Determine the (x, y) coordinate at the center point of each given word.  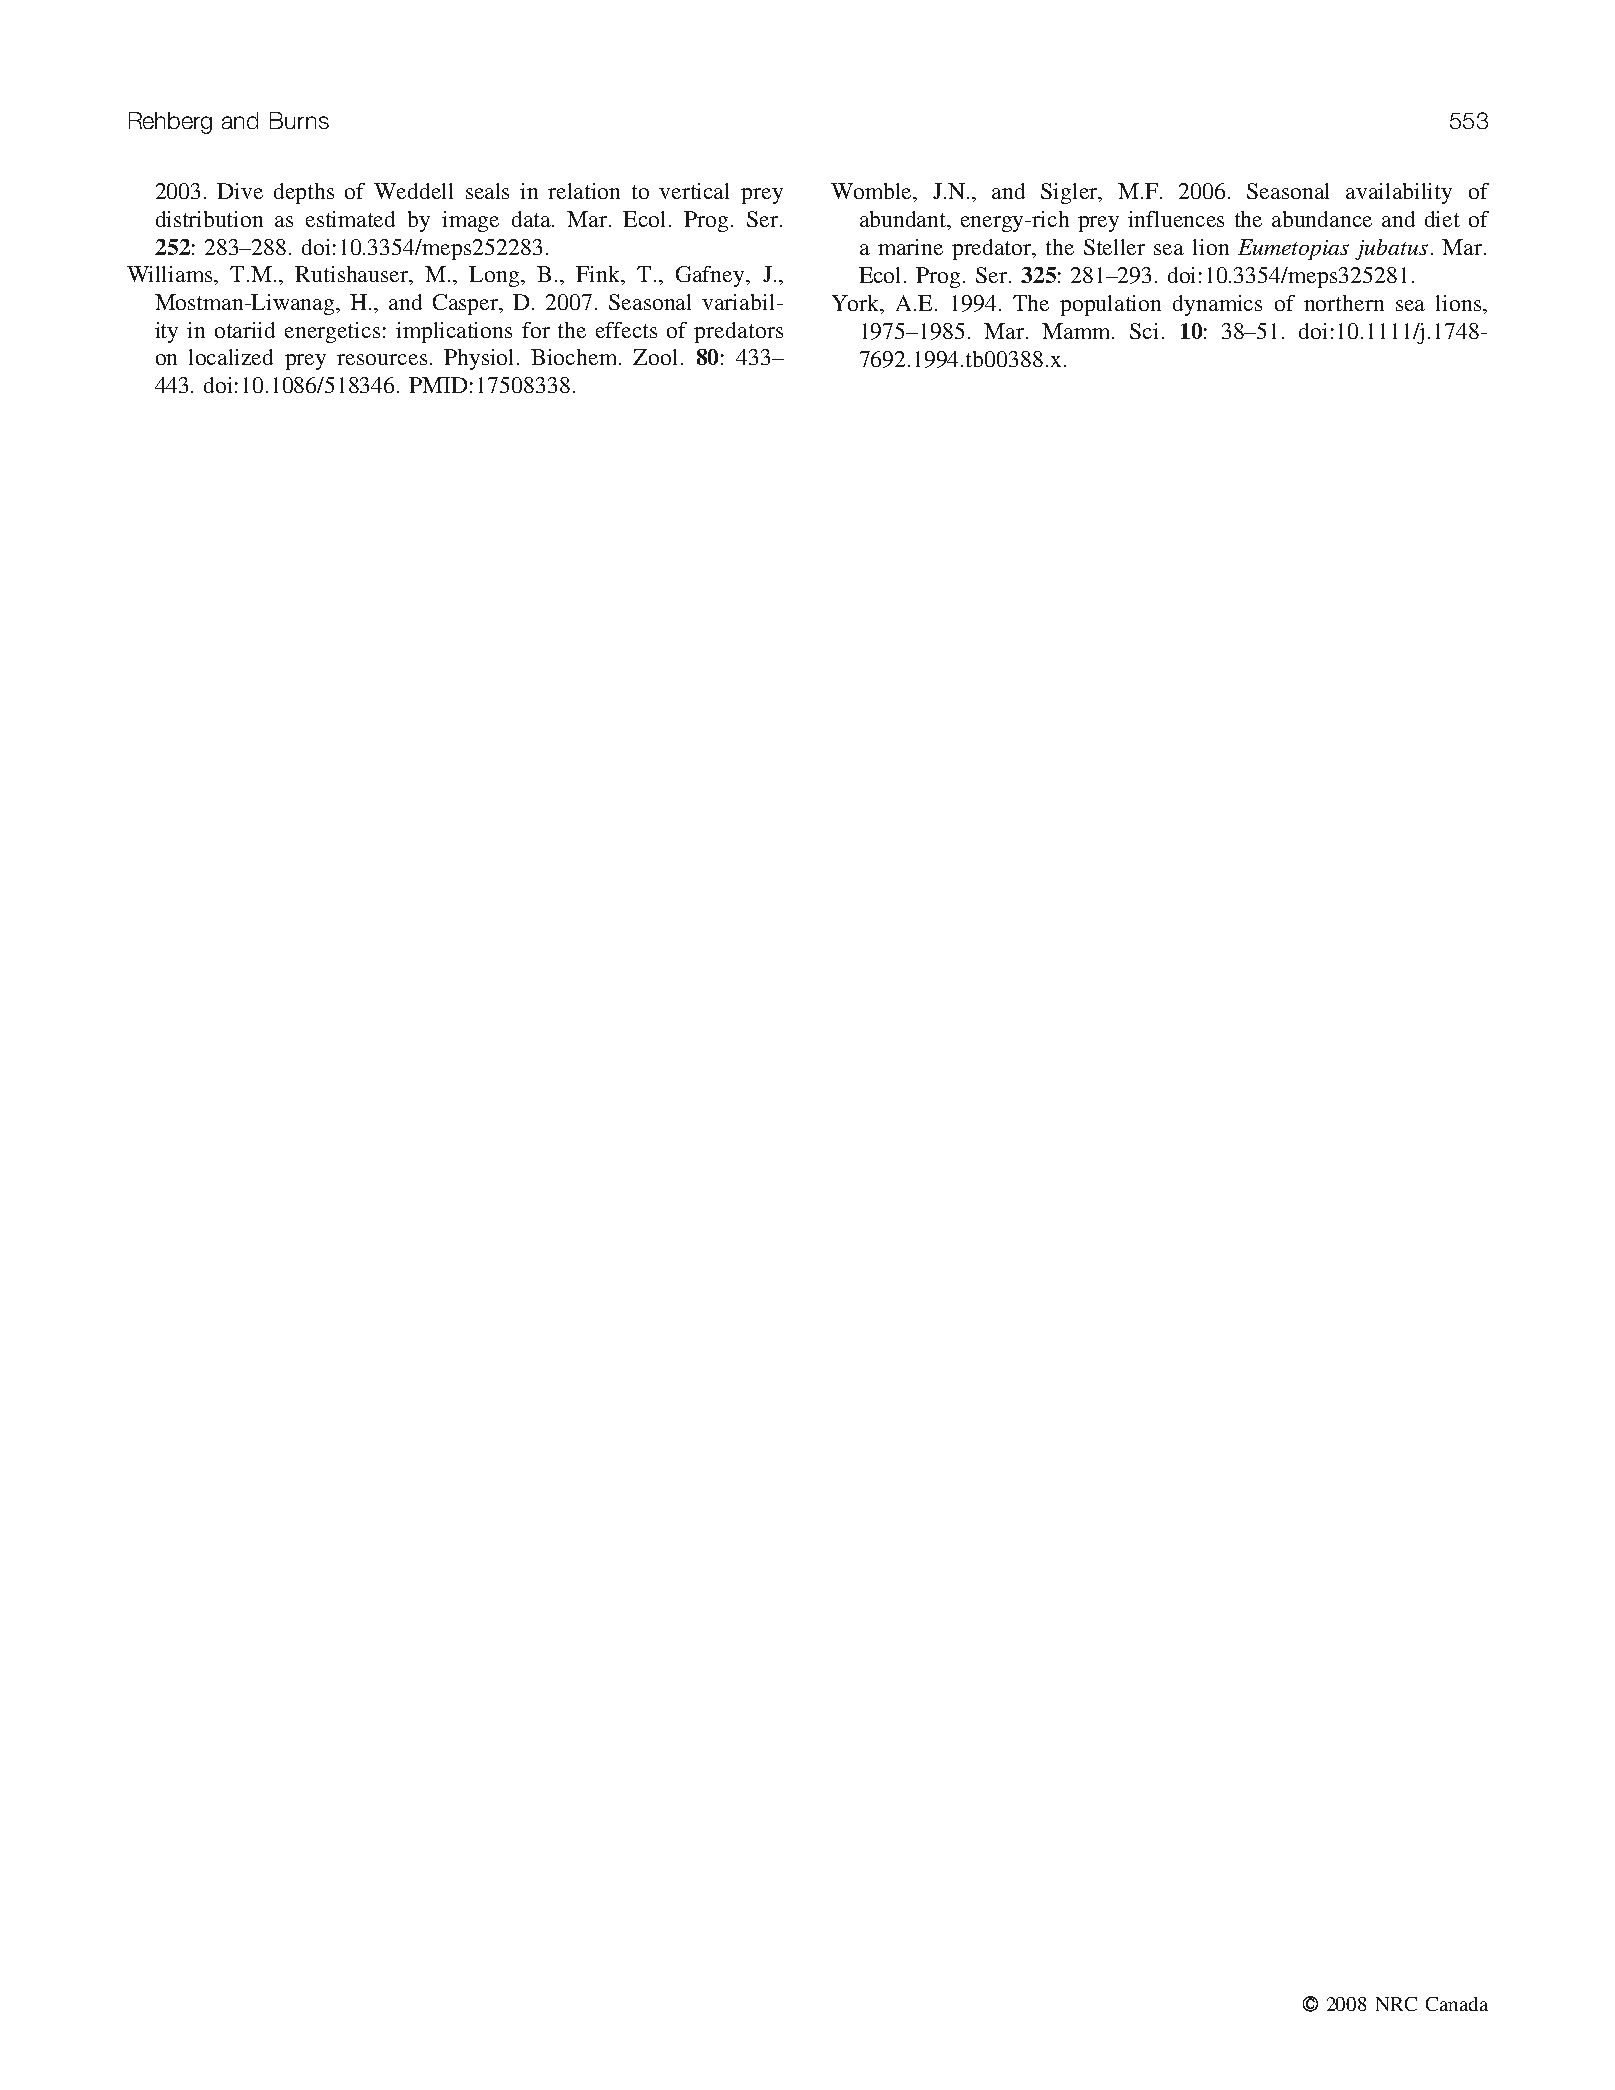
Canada (1457, 2004)
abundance (1322, 219)
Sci (1144, 331)
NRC (1396, 2004)
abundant (904, 220)
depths (304, 193)
